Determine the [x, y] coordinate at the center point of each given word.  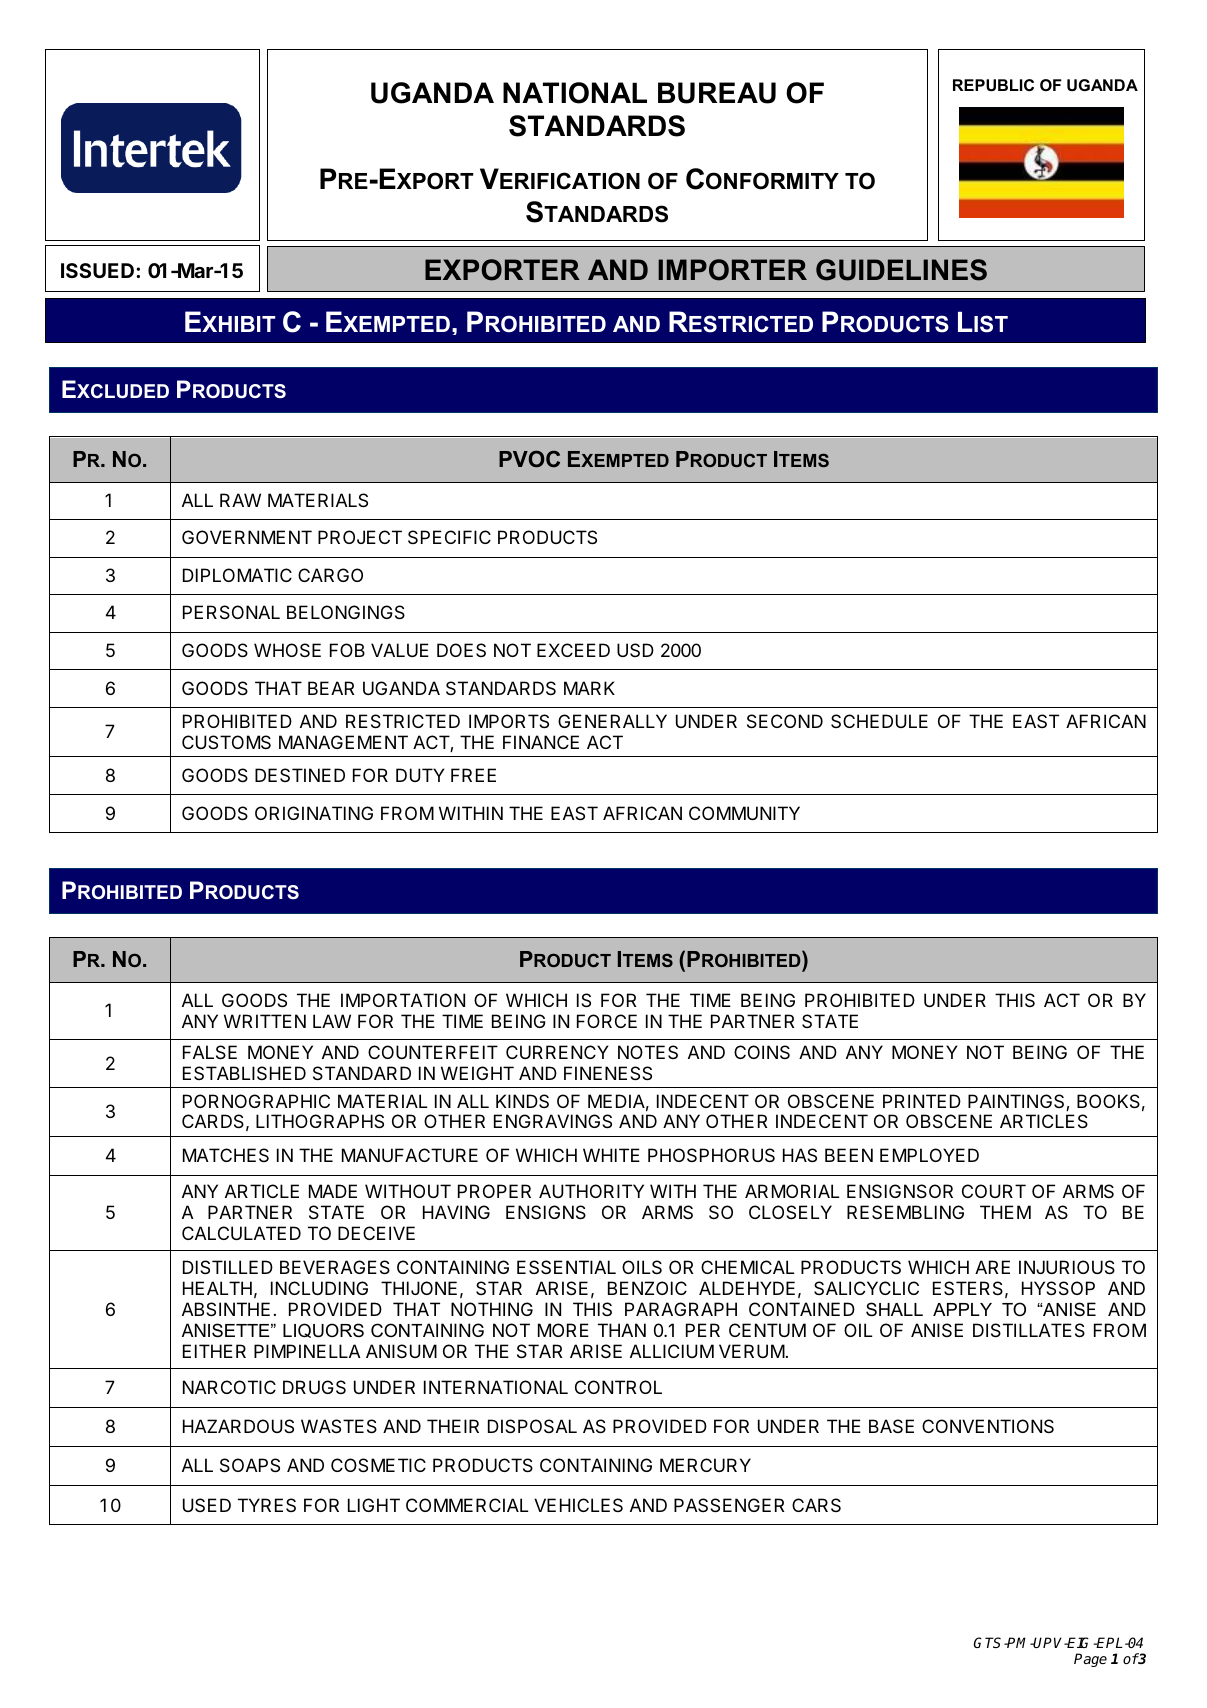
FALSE [210, 1052]
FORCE [607, 1021]
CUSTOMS [226, 742]
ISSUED [99, 270]
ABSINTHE [226, 1309]
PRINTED [922, 1101]
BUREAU [717, 93]
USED [207, 1505]
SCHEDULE [879, 721]
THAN [622, 1330]
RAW [240, 500]
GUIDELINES [901, 270]
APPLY [962, 1309]
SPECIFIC [449, 537]
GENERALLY [612, 721]
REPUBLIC [993, 85]
